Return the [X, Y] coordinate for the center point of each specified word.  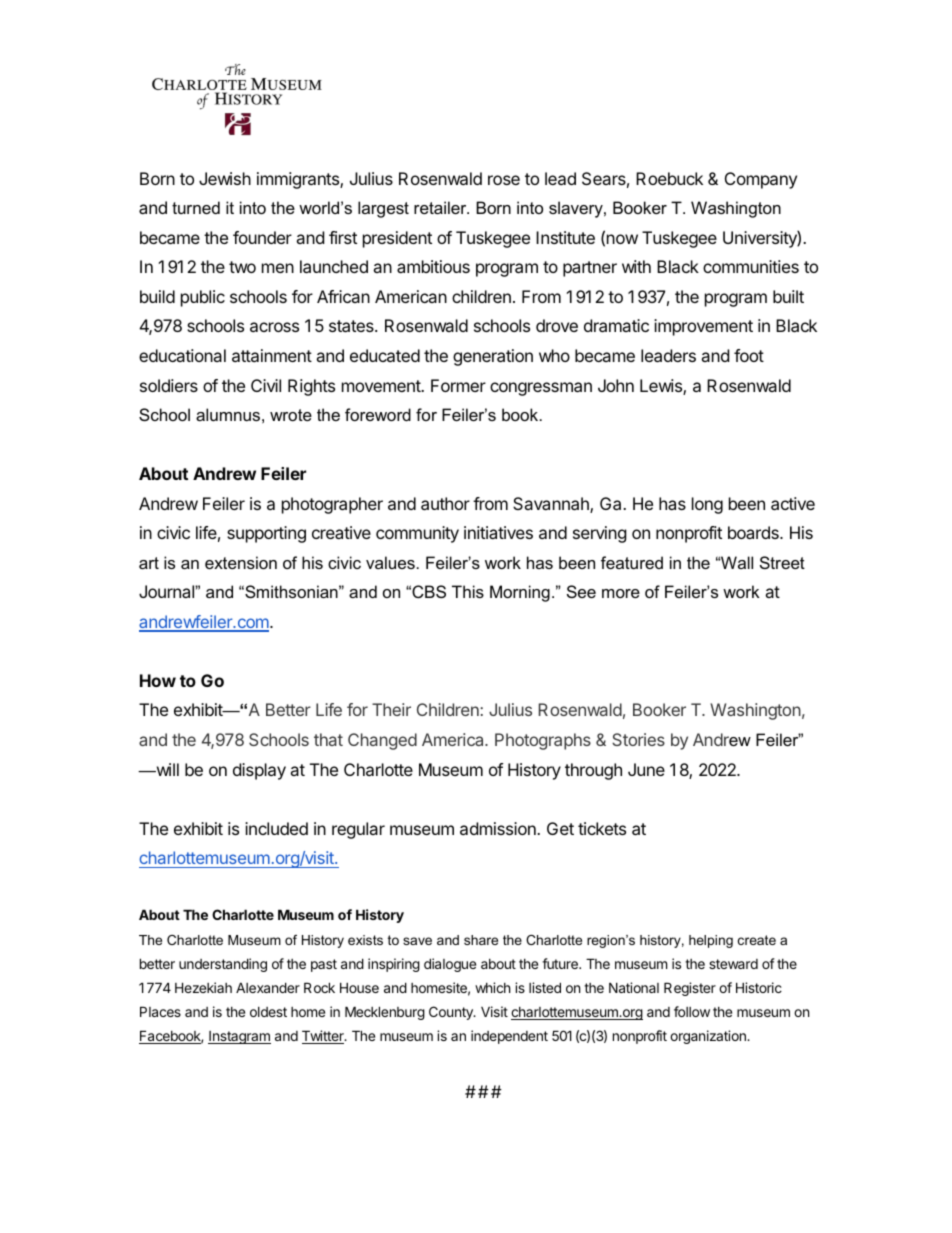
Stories [638, 739]
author [445, 503]
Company [761, 180]
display [259, 771]
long [707, 505]
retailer [441, 207]
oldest [268, 1012]
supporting [266, 534]
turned [196, 207]
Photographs [543, 741]
